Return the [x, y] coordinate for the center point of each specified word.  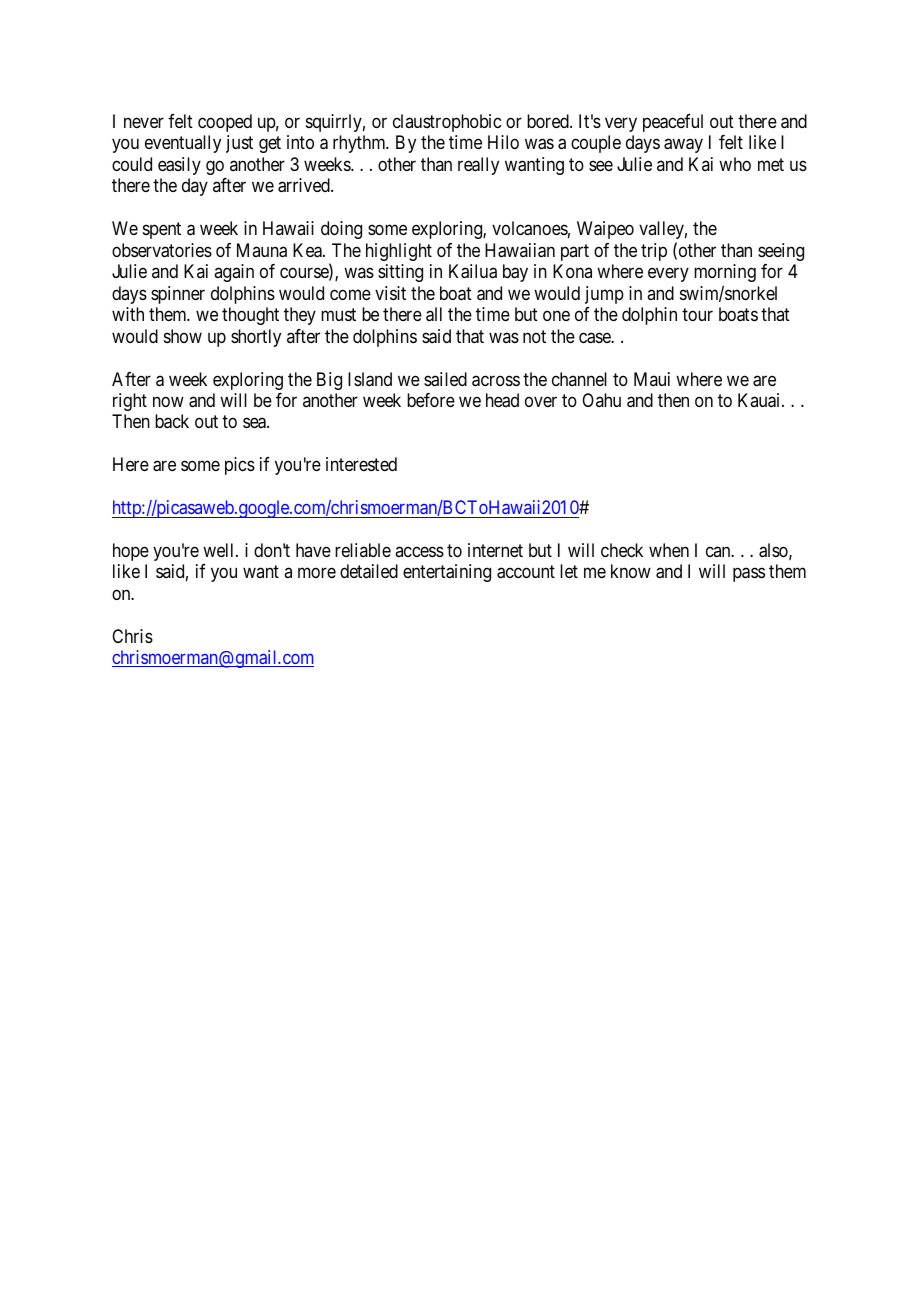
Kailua [473, 271]
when [669, 550]
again [234, 273]
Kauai [760, 400]
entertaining [447, 573]
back [172, 421]
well [220, 550]
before [431, 400]
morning [725, 273]
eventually [183, 144]
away [683, 146]
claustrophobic [447, 123]
